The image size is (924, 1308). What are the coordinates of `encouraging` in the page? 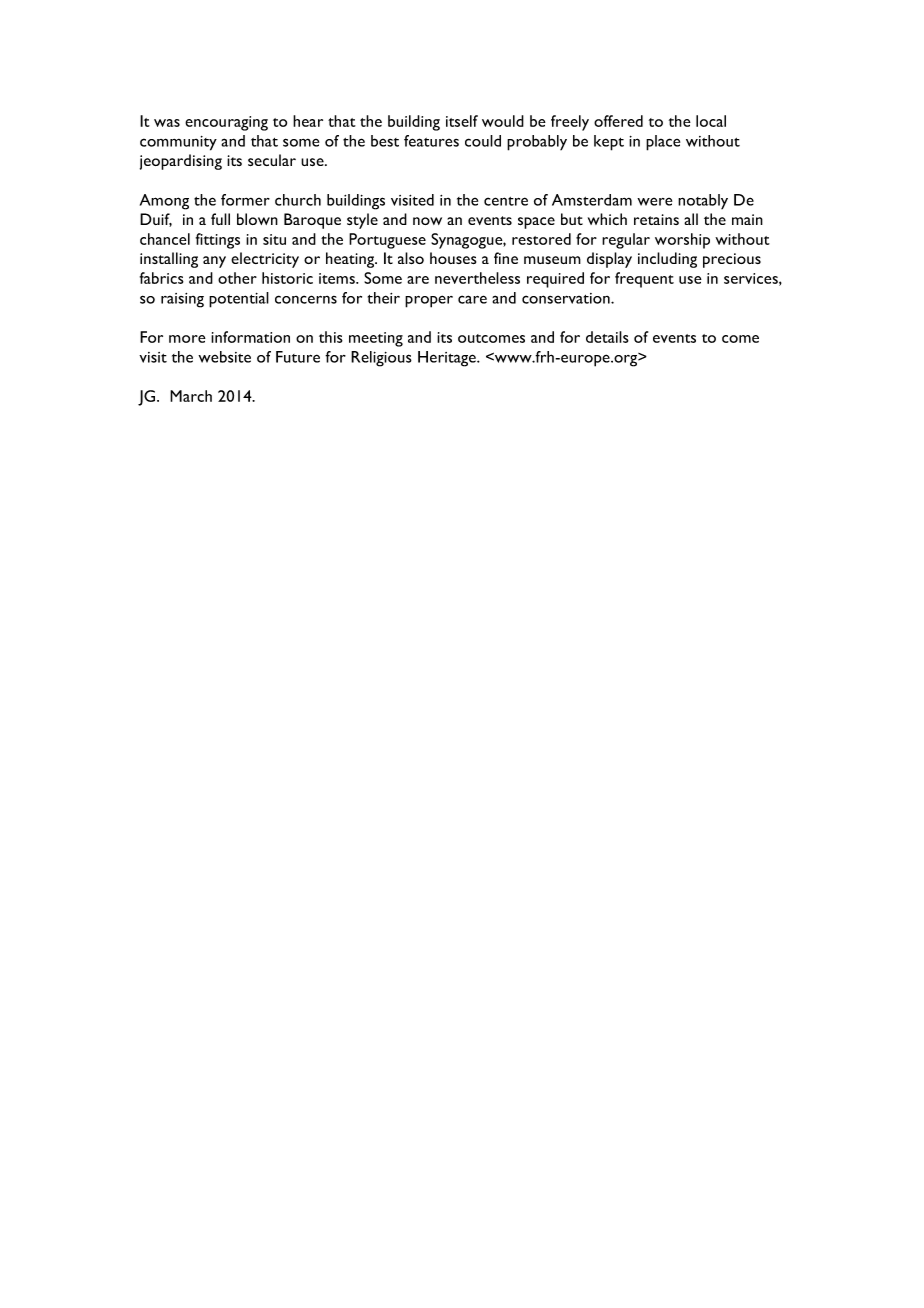 It's located at (226, 123).
